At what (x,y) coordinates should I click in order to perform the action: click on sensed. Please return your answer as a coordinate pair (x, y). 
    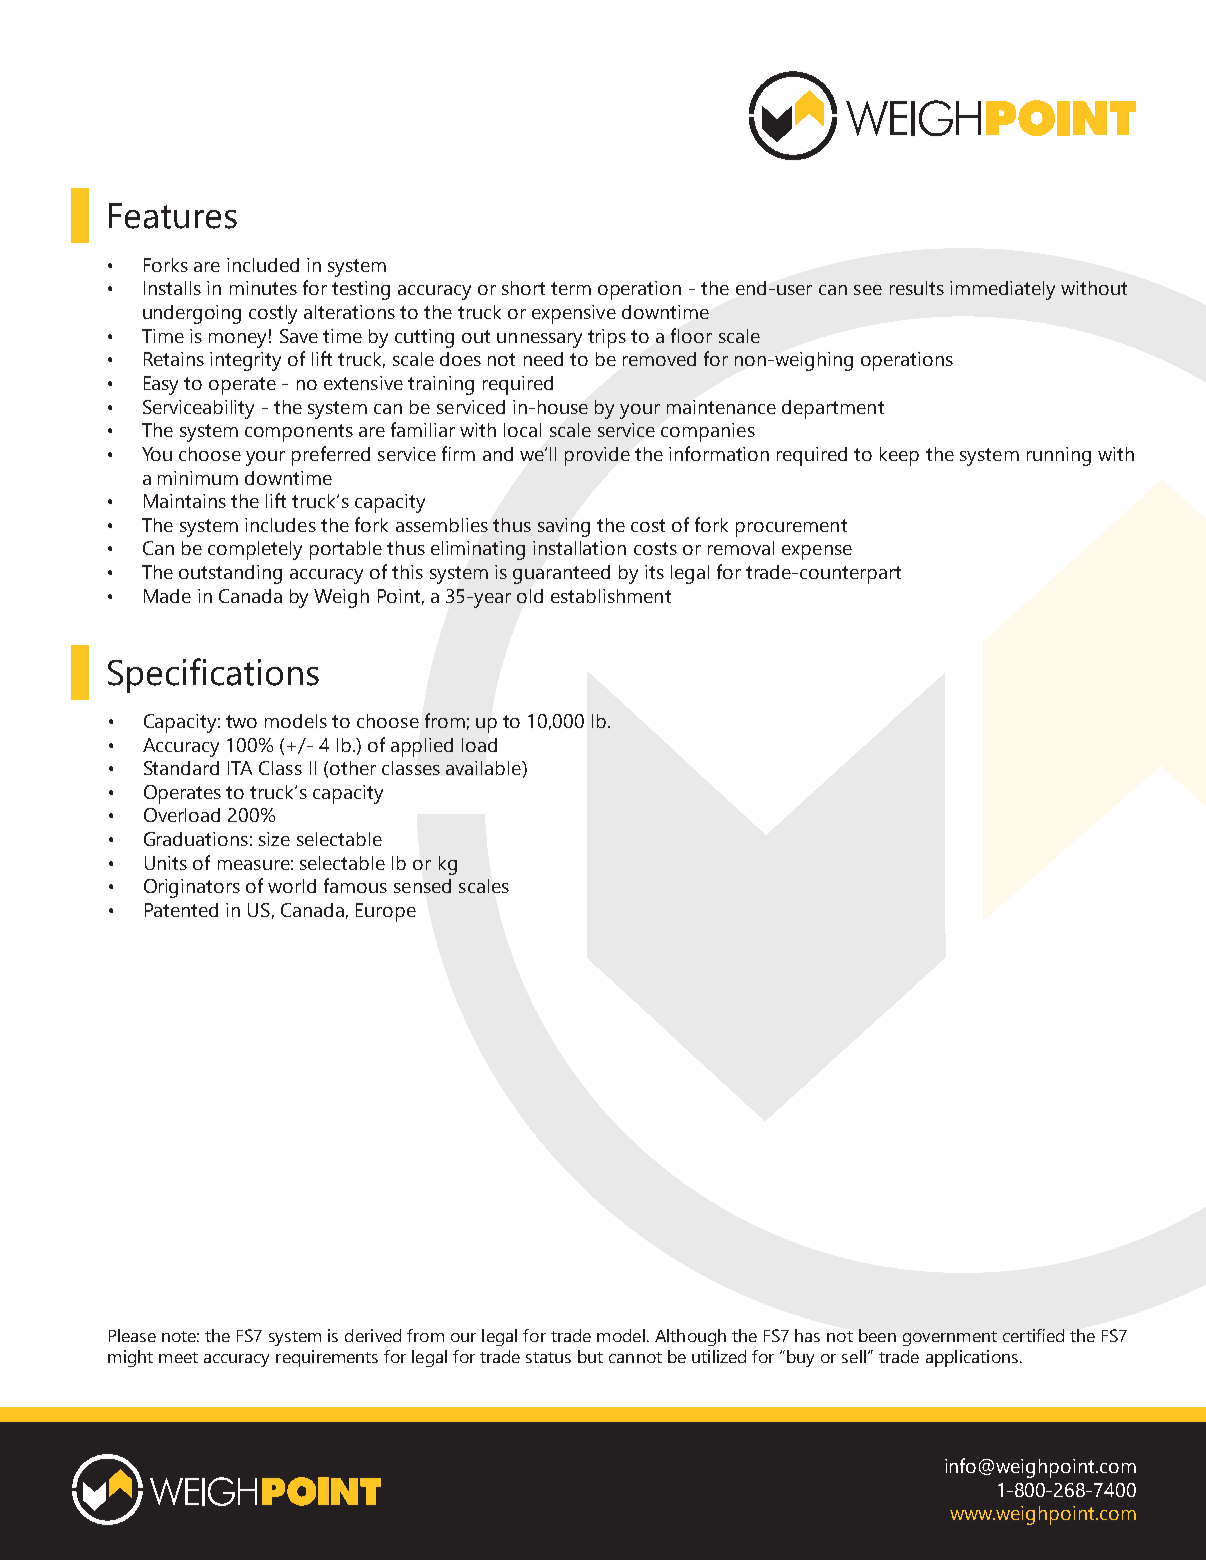
    Looking at the image, I should click on (422, 886).
